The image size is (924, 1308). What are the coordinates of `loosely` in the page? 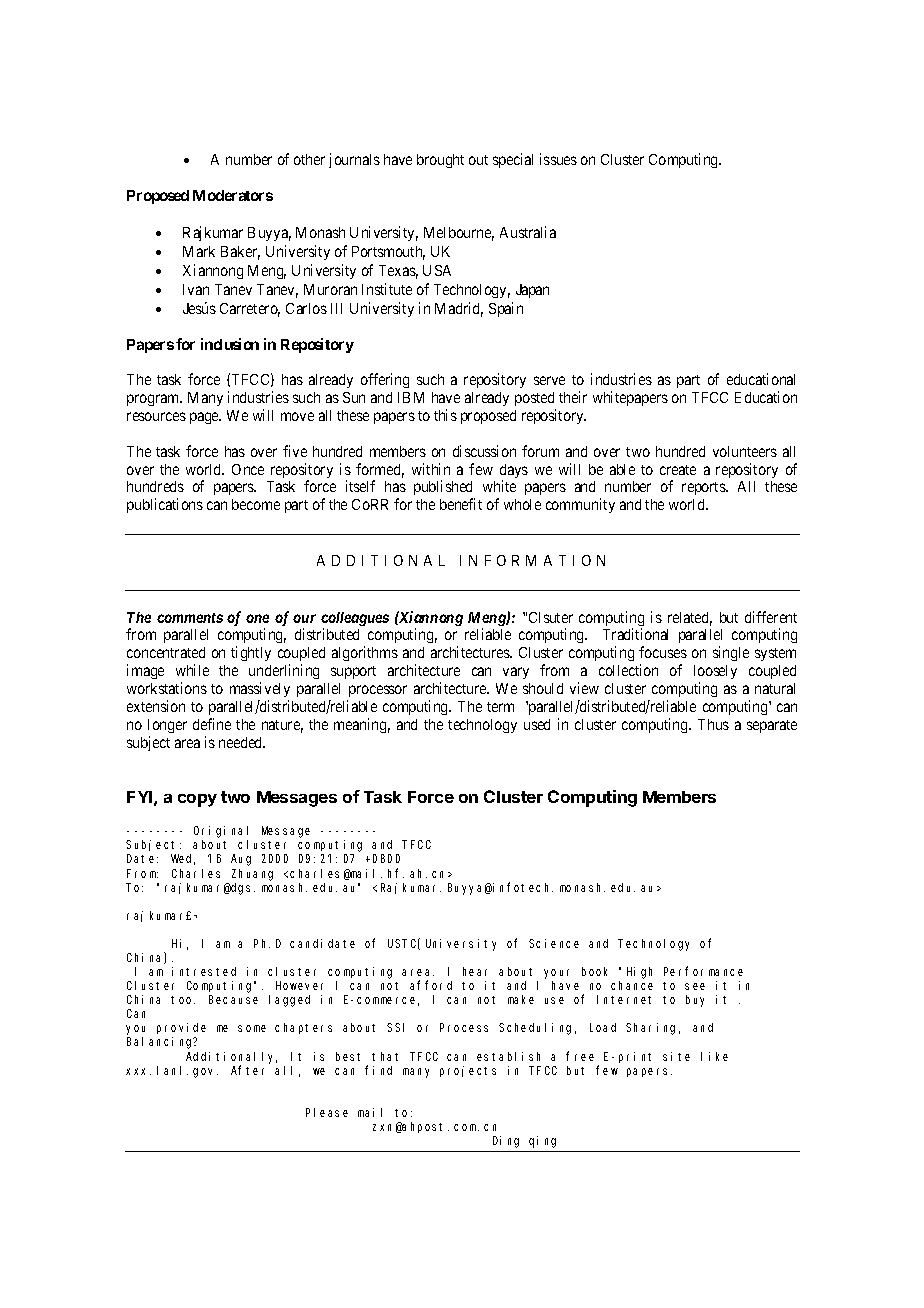 It's located at (715, 674).
